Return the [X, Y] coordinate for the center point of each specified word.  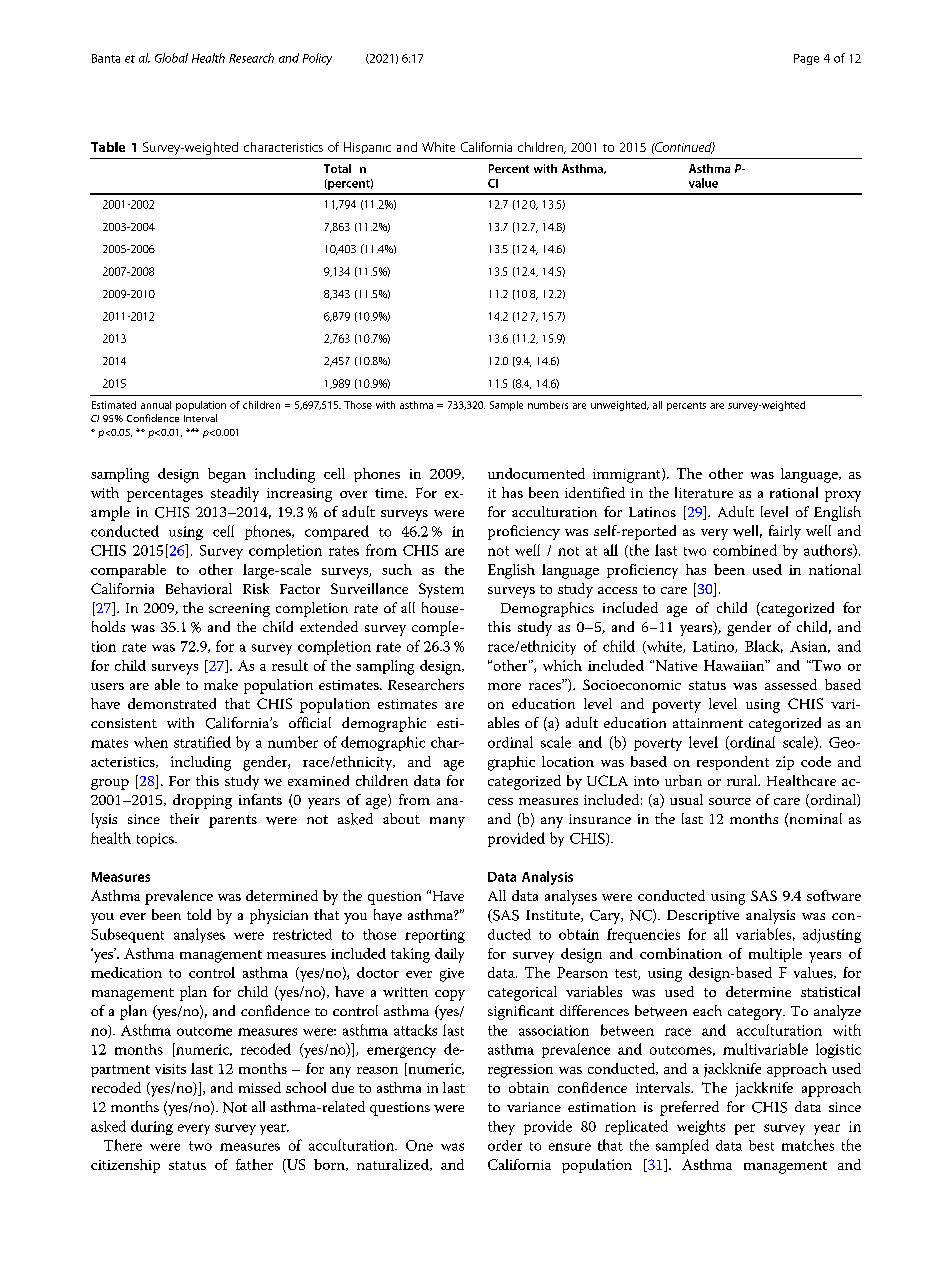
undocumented [536, 473]
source [730, 801]
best [761, 1145]
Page [806, 59]
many [447, 822]
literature [704, 492]
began [227, 475]
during [152, 1127]
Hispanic [367, 148]
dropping [202, 801]
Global [171, 58]
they [501, 1128]
